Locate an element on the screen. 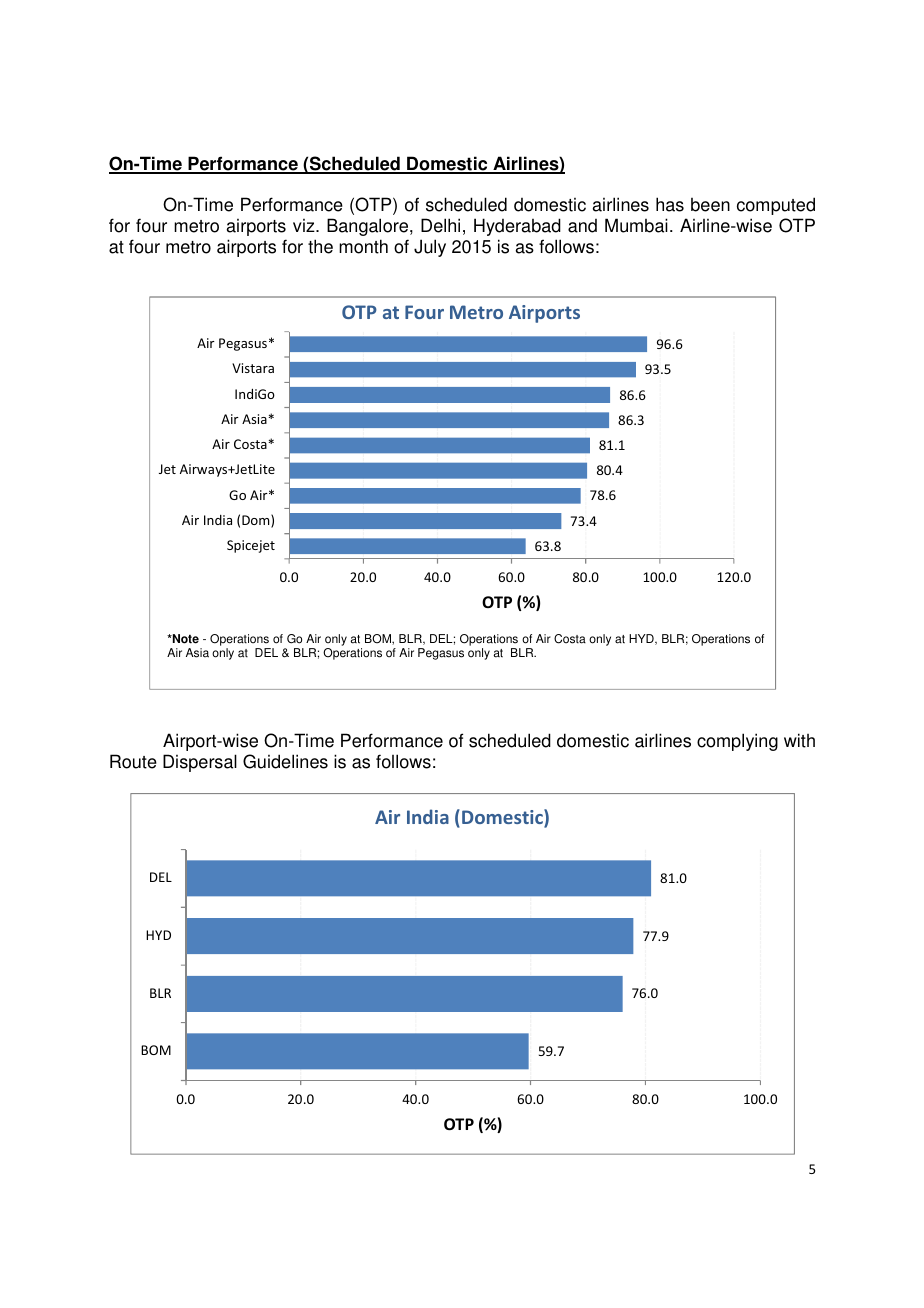 This screenshot has width=924, height=1308. July is located at coordinates (430, 248).
